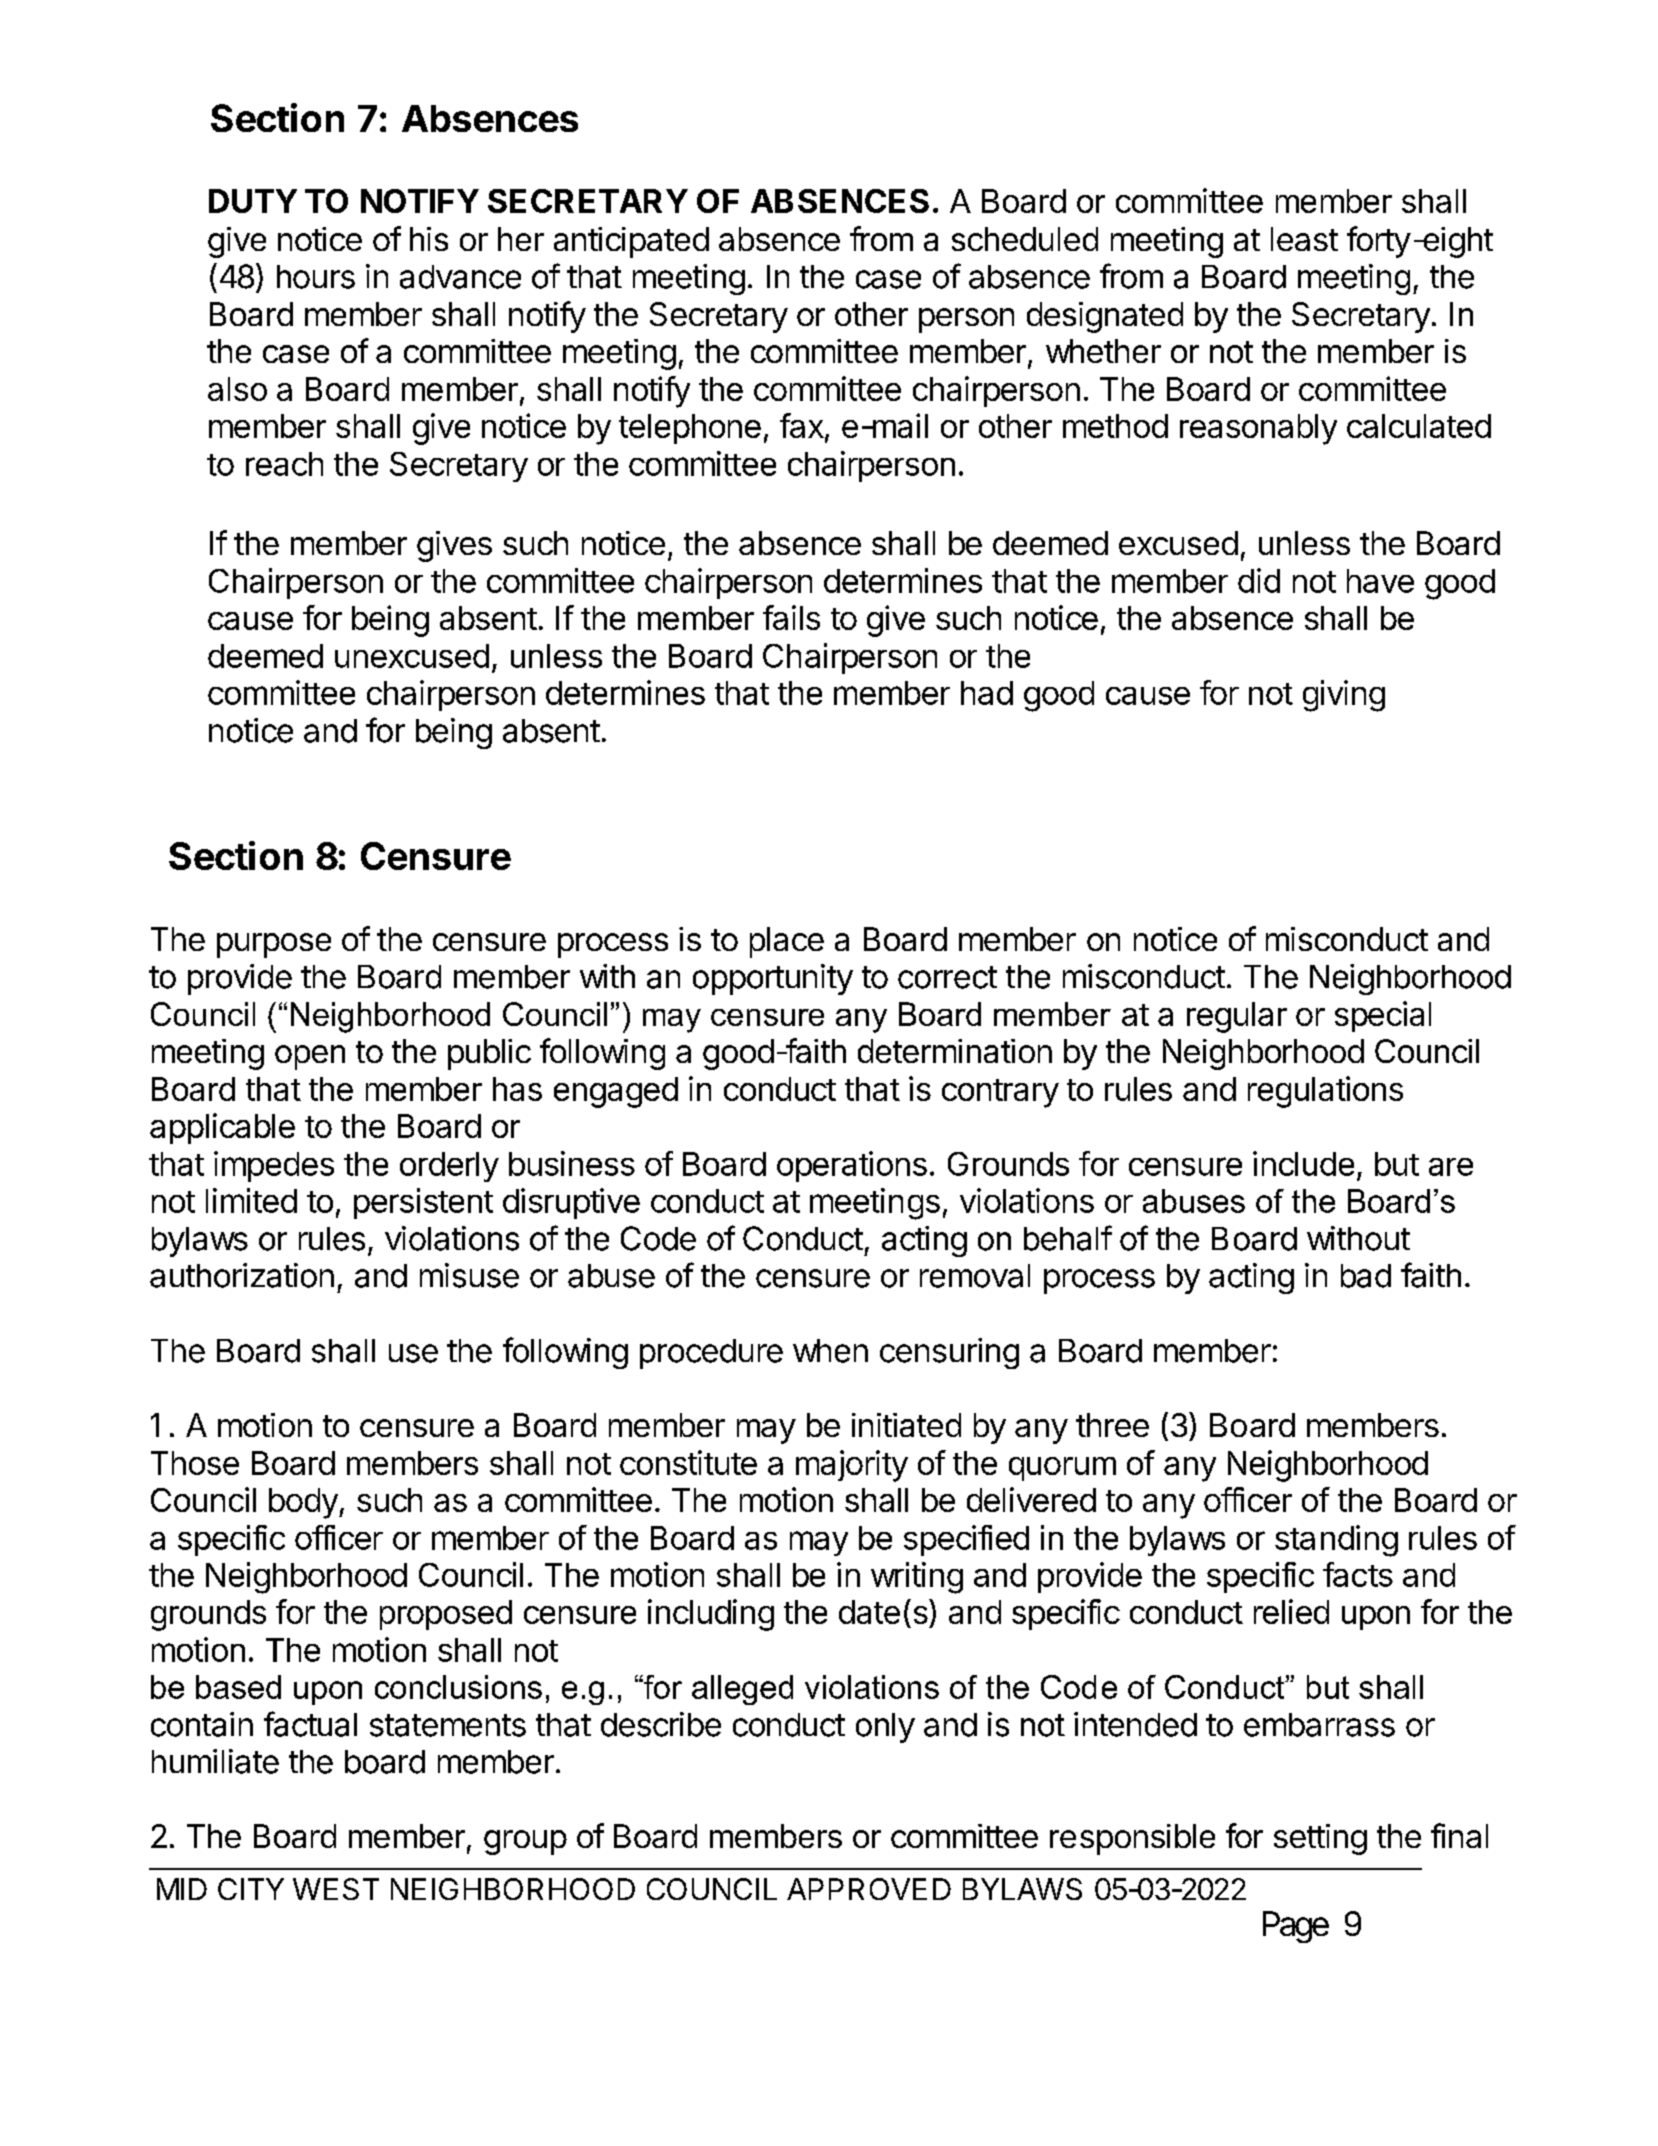 The image size is (1658, 2146). What do you see at coordinates (631, 242) in the screenshot?
I see `anticipated` at bounding box center [631, 242].
